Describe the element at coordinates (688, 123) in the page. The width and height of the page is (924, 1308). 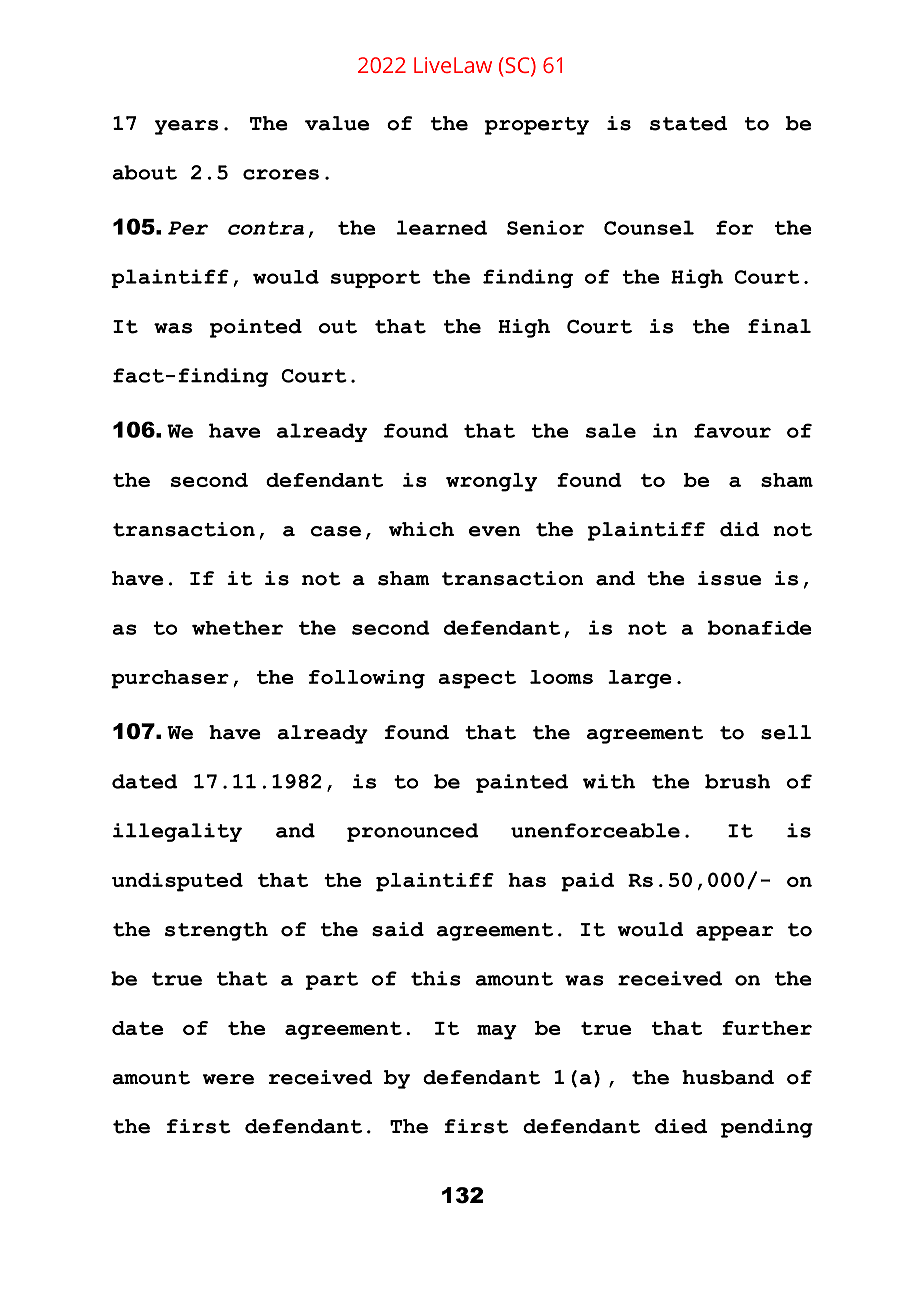
I see `stated` at that location.
